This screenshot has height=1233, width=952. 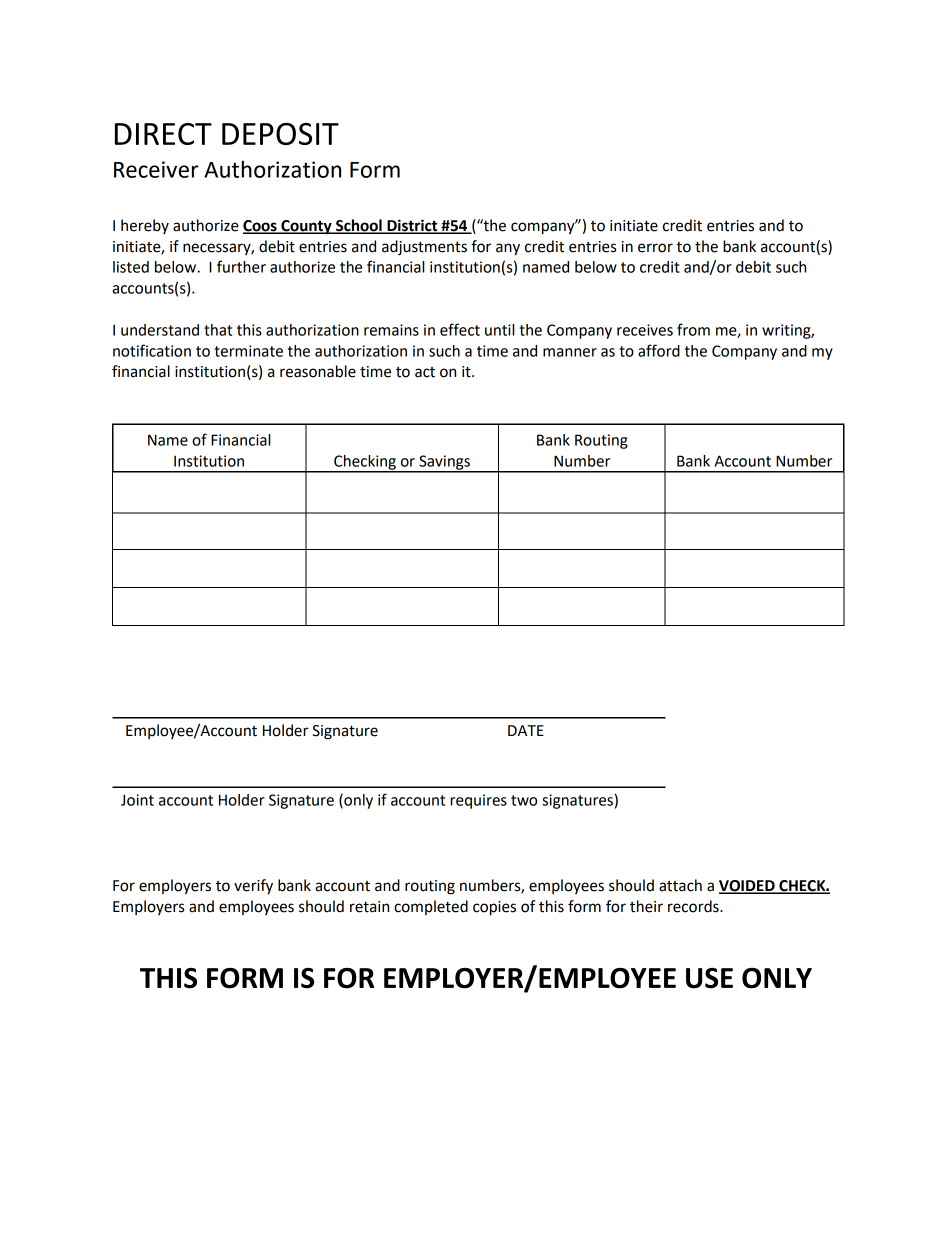 I want to click on USE, so click(x=709, y=978).
